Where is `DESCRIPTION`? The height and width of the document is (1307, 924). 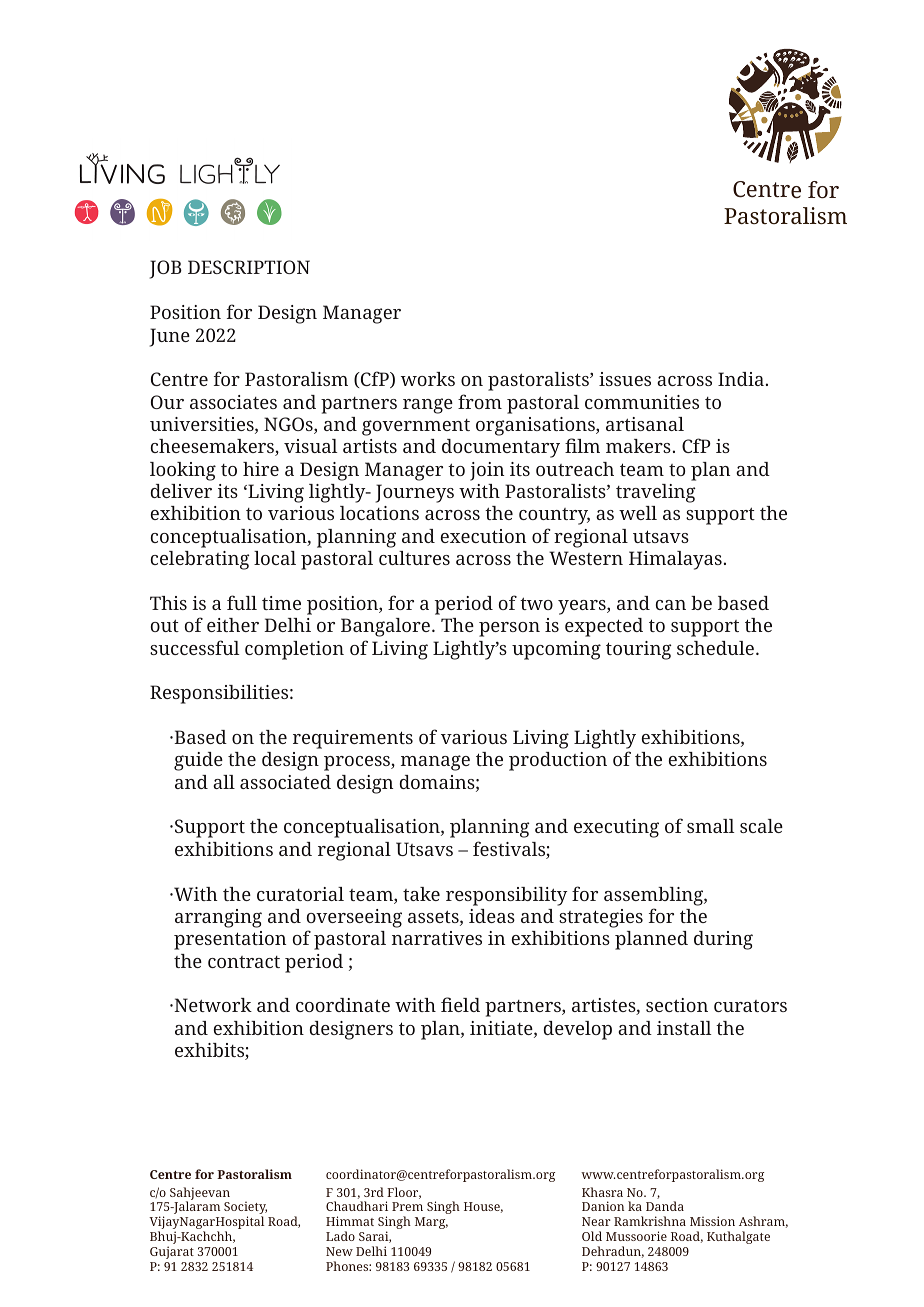 DESCRIPTION is located at coordinates (249, 267).
